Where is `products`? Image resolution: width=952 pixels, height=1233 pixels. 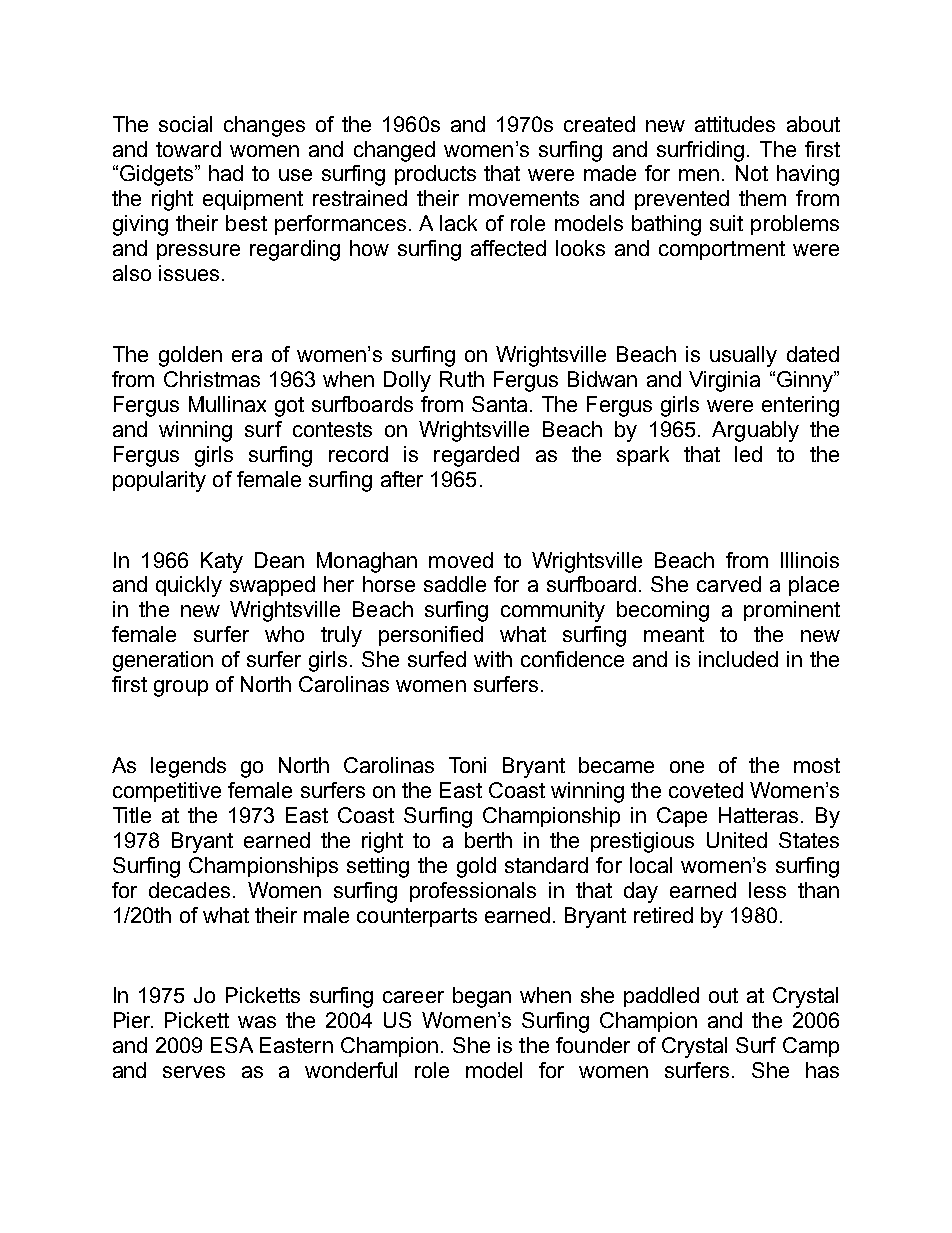
products is located at coordinates (435, 175).
